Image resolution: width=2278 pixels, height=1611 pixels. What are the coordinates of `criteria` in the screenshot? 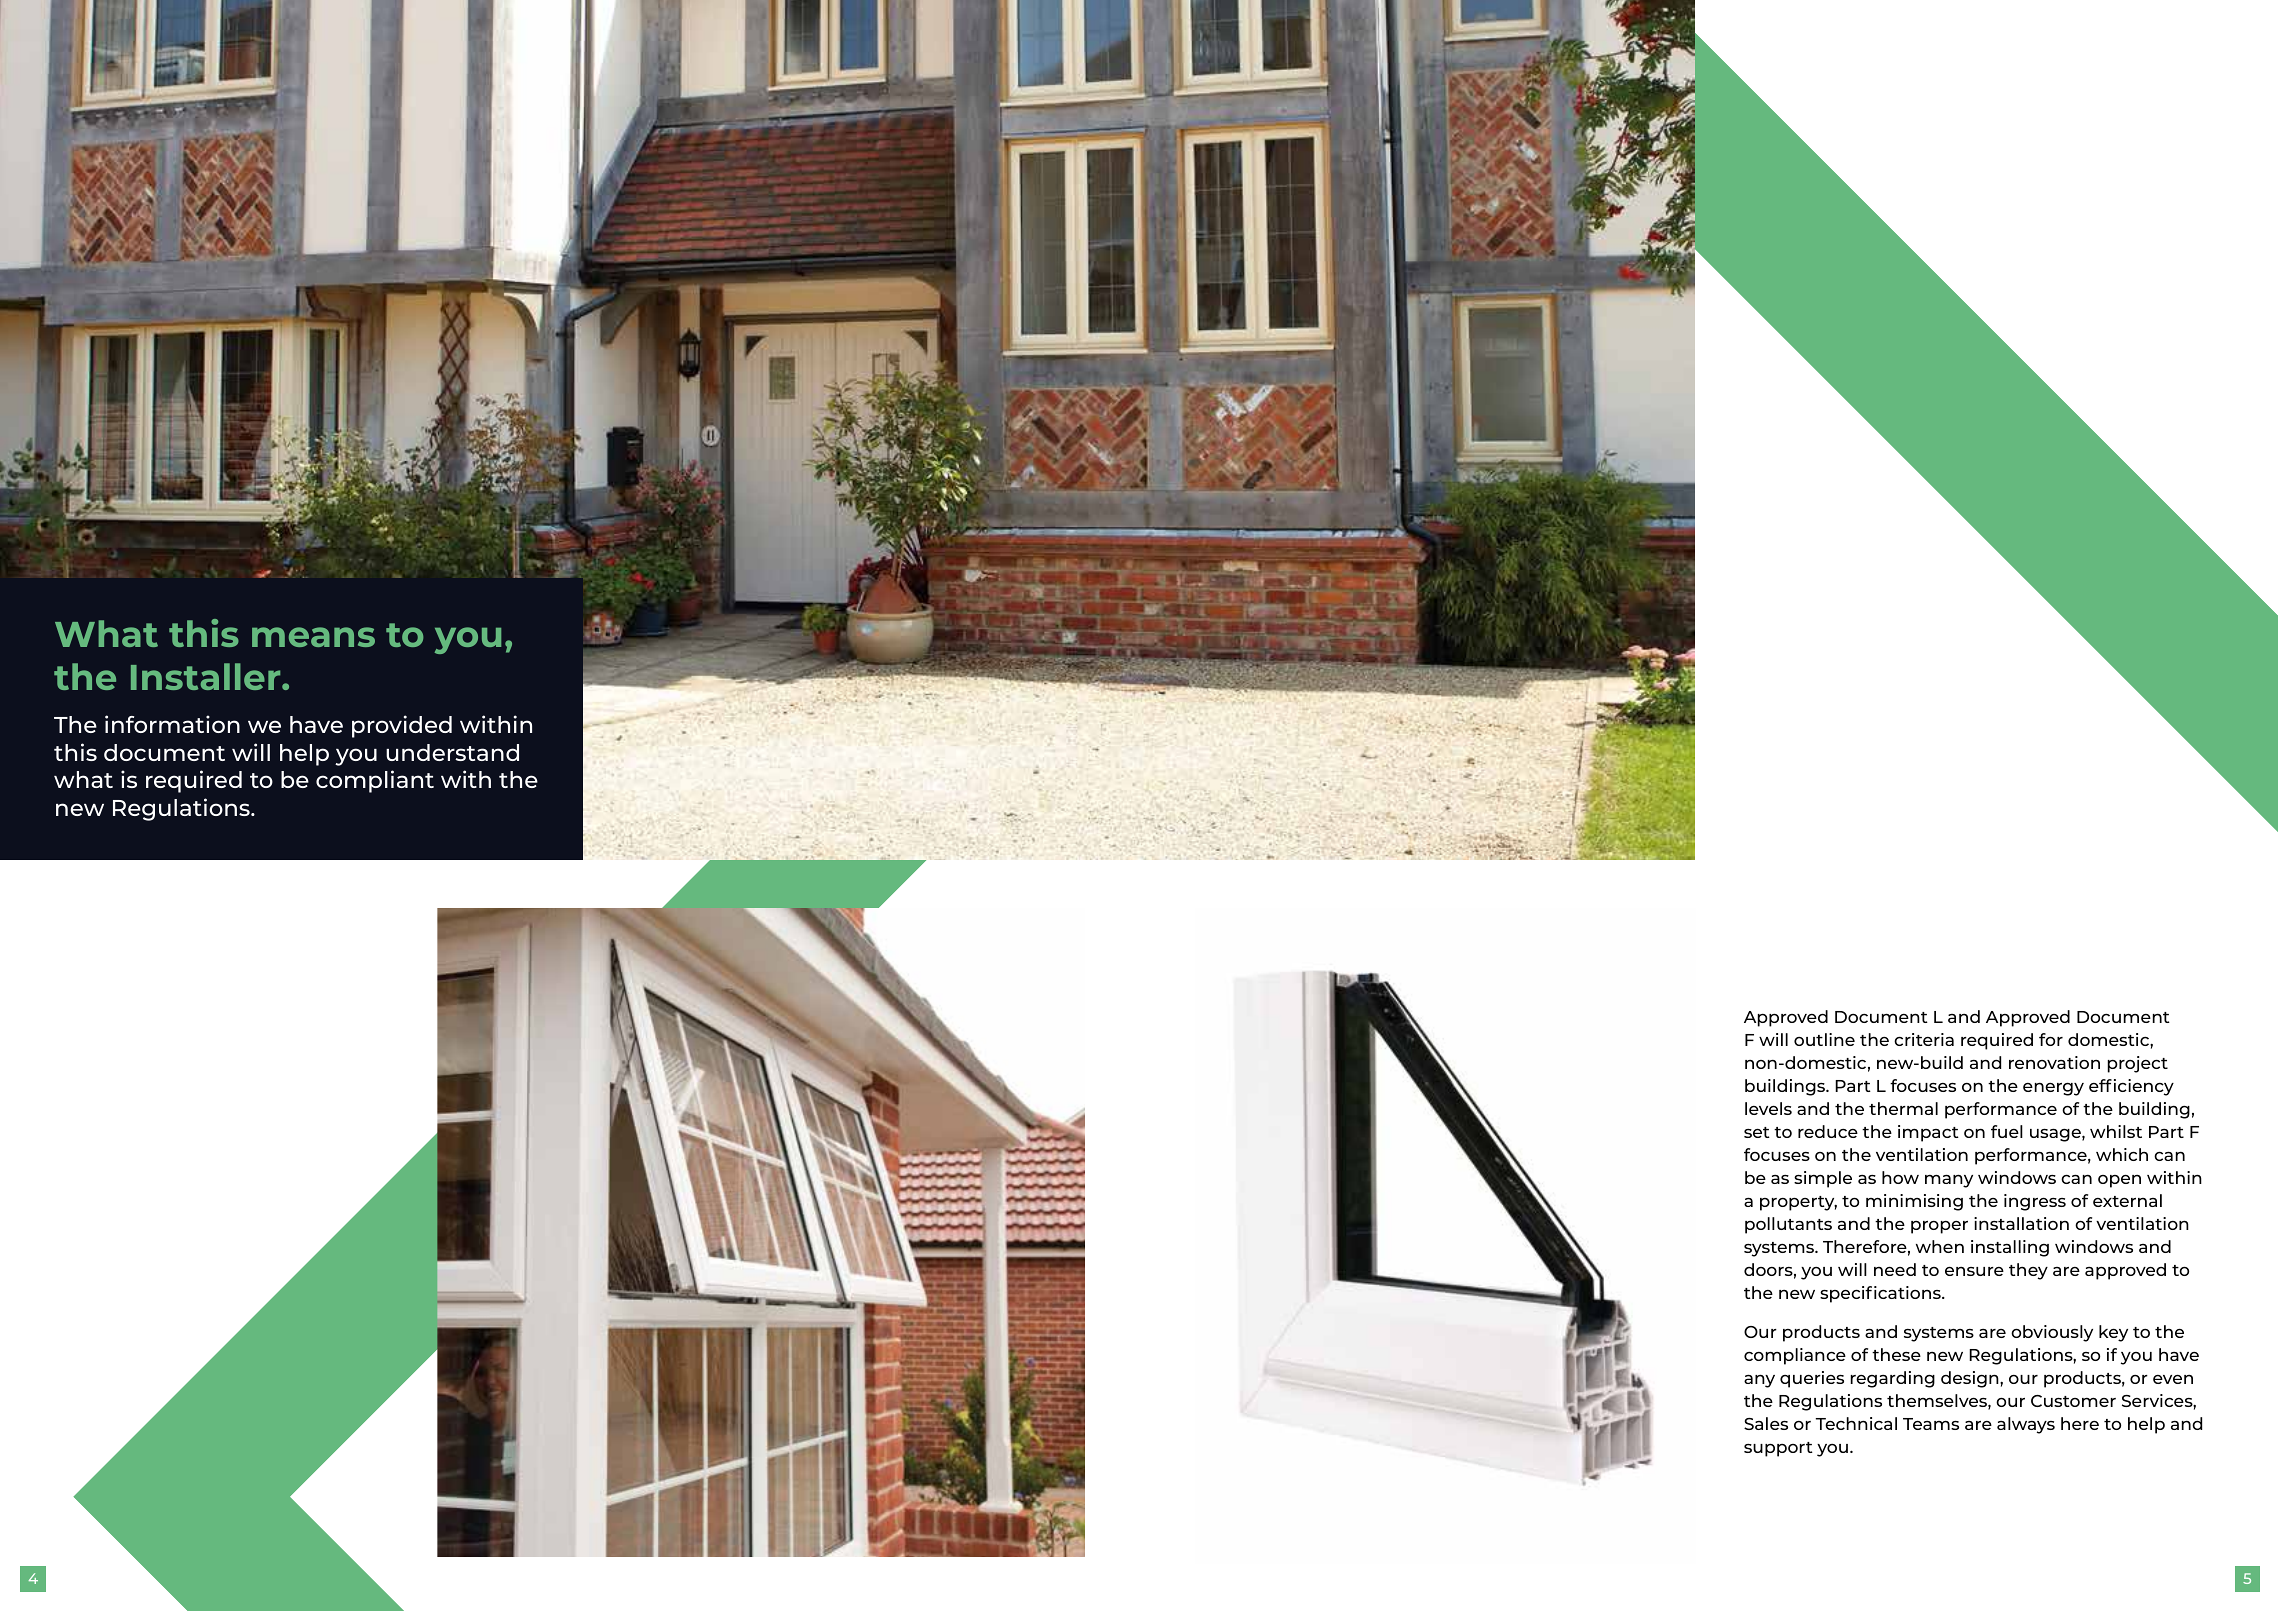 It's located at (1924, 1039).
